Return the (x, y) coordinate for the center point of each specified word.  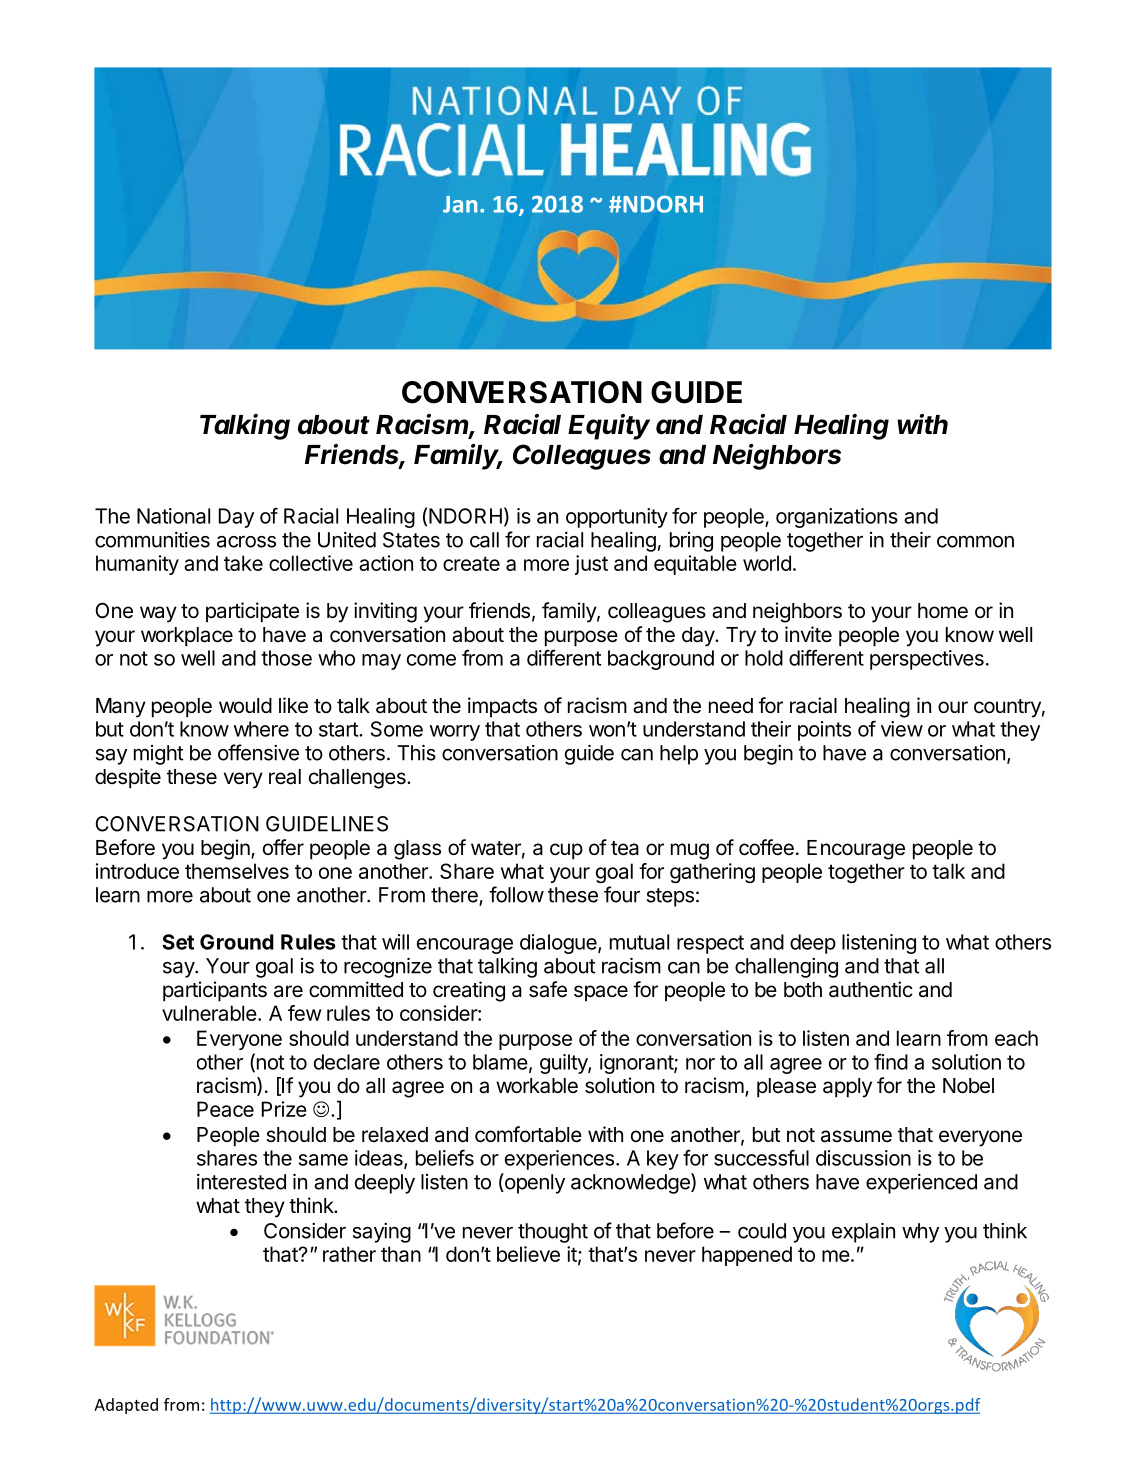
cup (566, 851)
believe (528, 1254)
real (285, 777)
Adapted (126, 1406)
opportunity (617, 518)
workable (537, 1086)
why (920, 1233)
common (975, 541)
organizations (837, 518)
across (246, 542)
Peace (225, 1109)
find (891, 1062)
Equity (609, 427)
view (902, 729)
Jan (460, 204)
